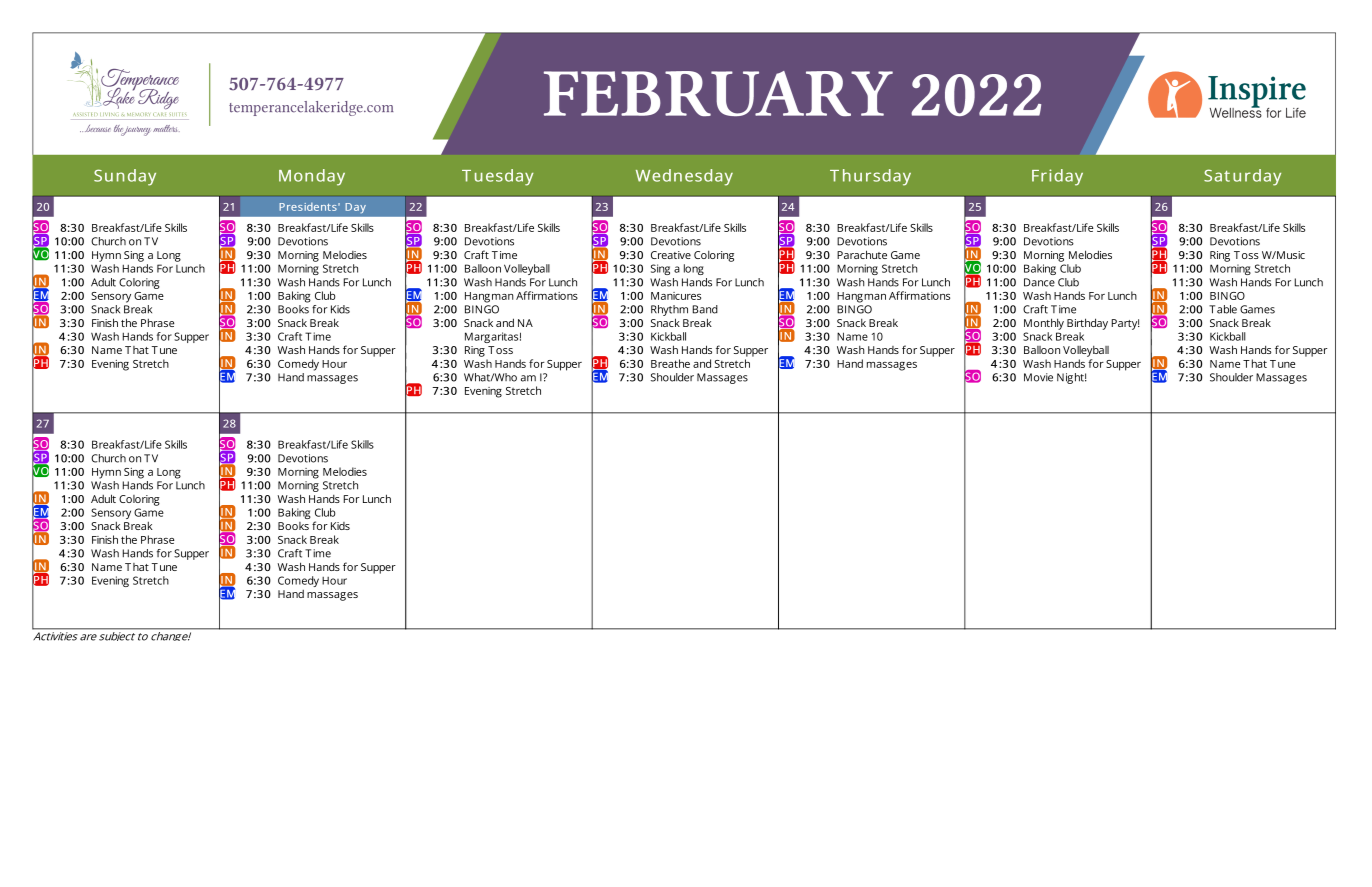  I want to click on Dance, so click(1039, 282).
